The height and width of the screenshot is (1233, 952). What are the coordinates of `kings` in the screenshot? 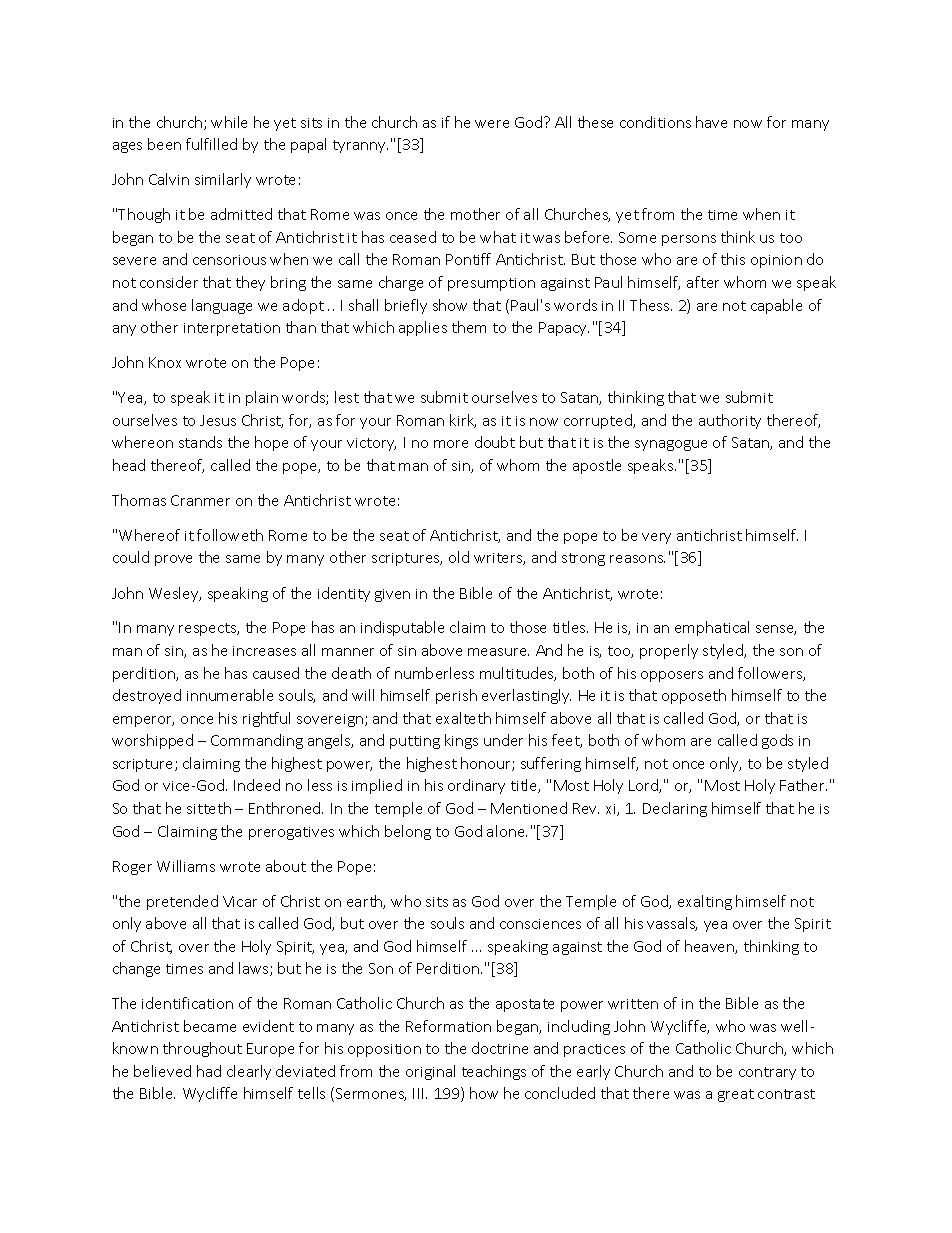 It's located at (461, 741).
